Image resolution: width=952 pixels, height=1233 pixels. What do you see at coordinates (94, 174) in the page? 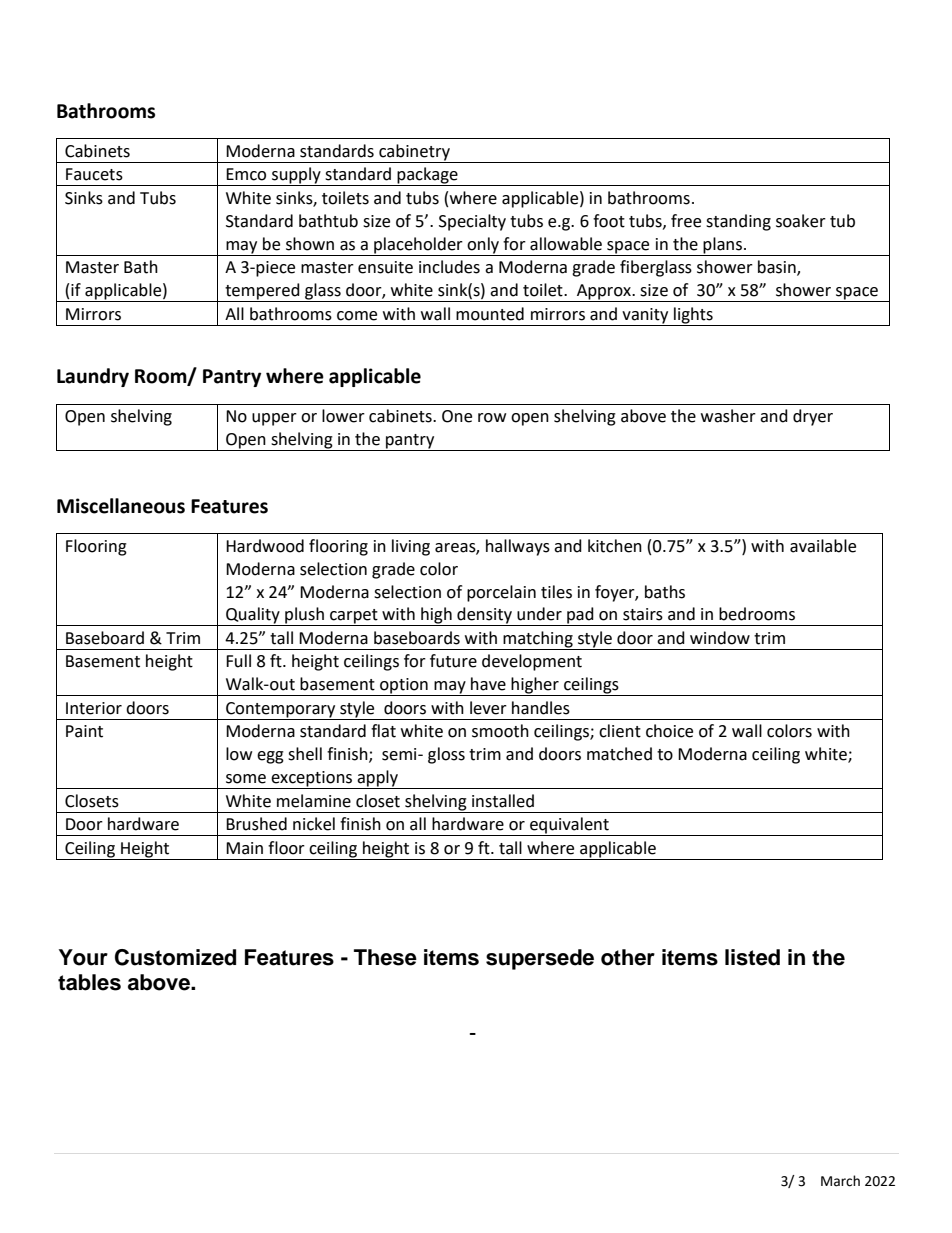
I see `Faucets` at bounding box center [94, 174].
